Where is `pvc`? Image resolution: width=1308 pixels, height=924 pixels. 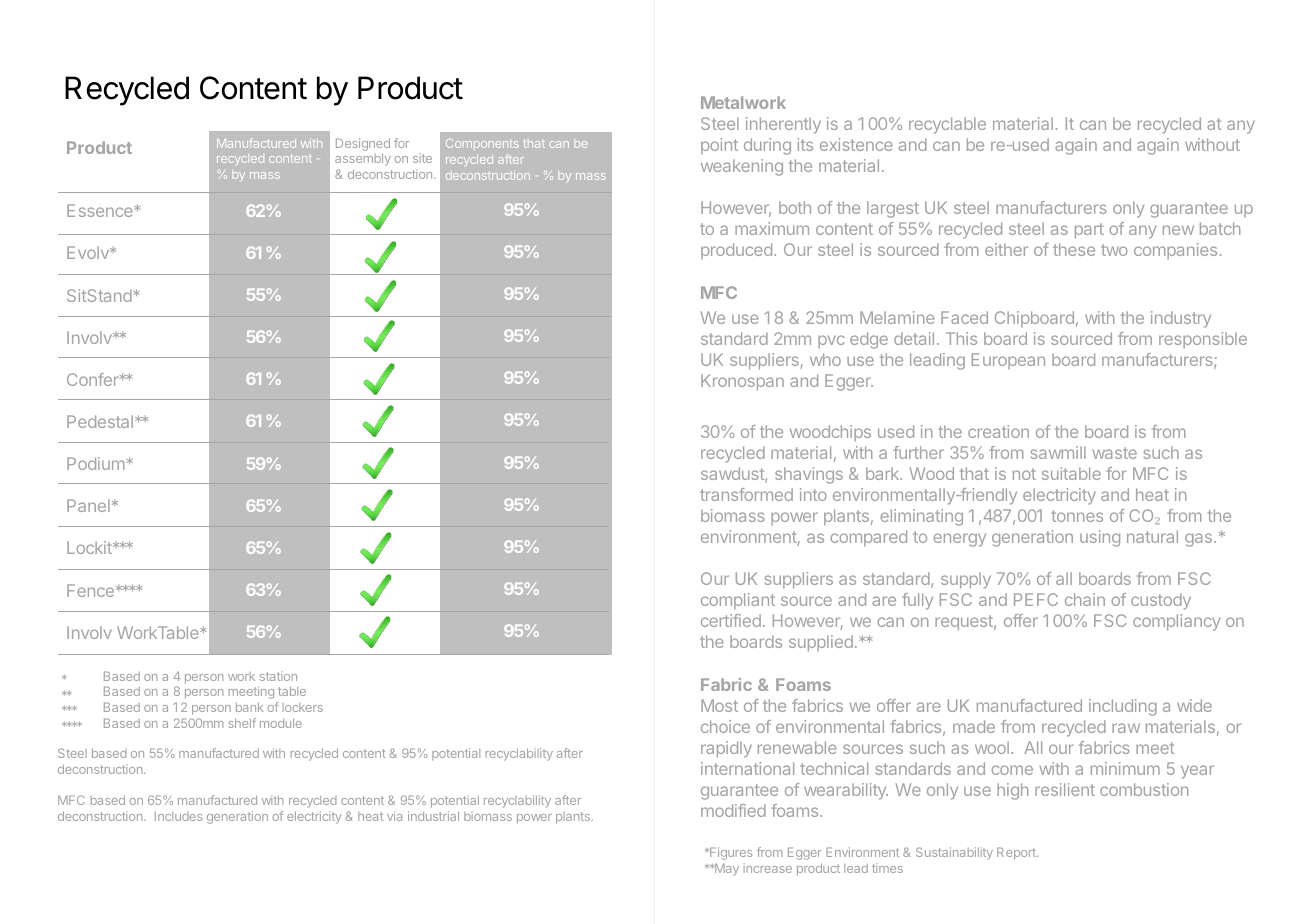
pvc is located at coordinates (831, 341).
